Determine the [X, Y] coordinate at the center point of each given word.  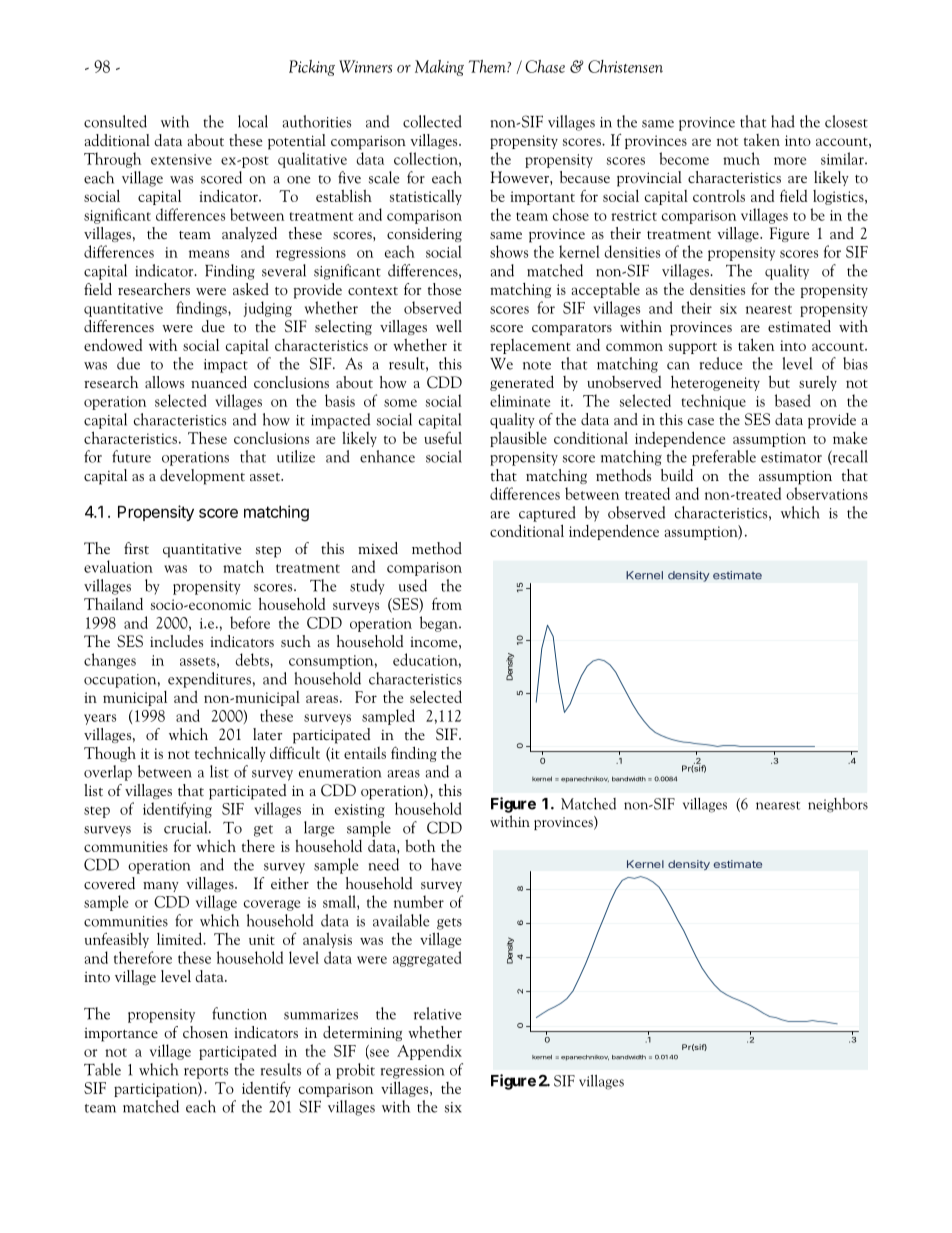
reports [206, 1073]
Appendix [429, 1052]
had [783, 121]
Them [488, 66]
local [253, 121]
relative [438, 1013]
